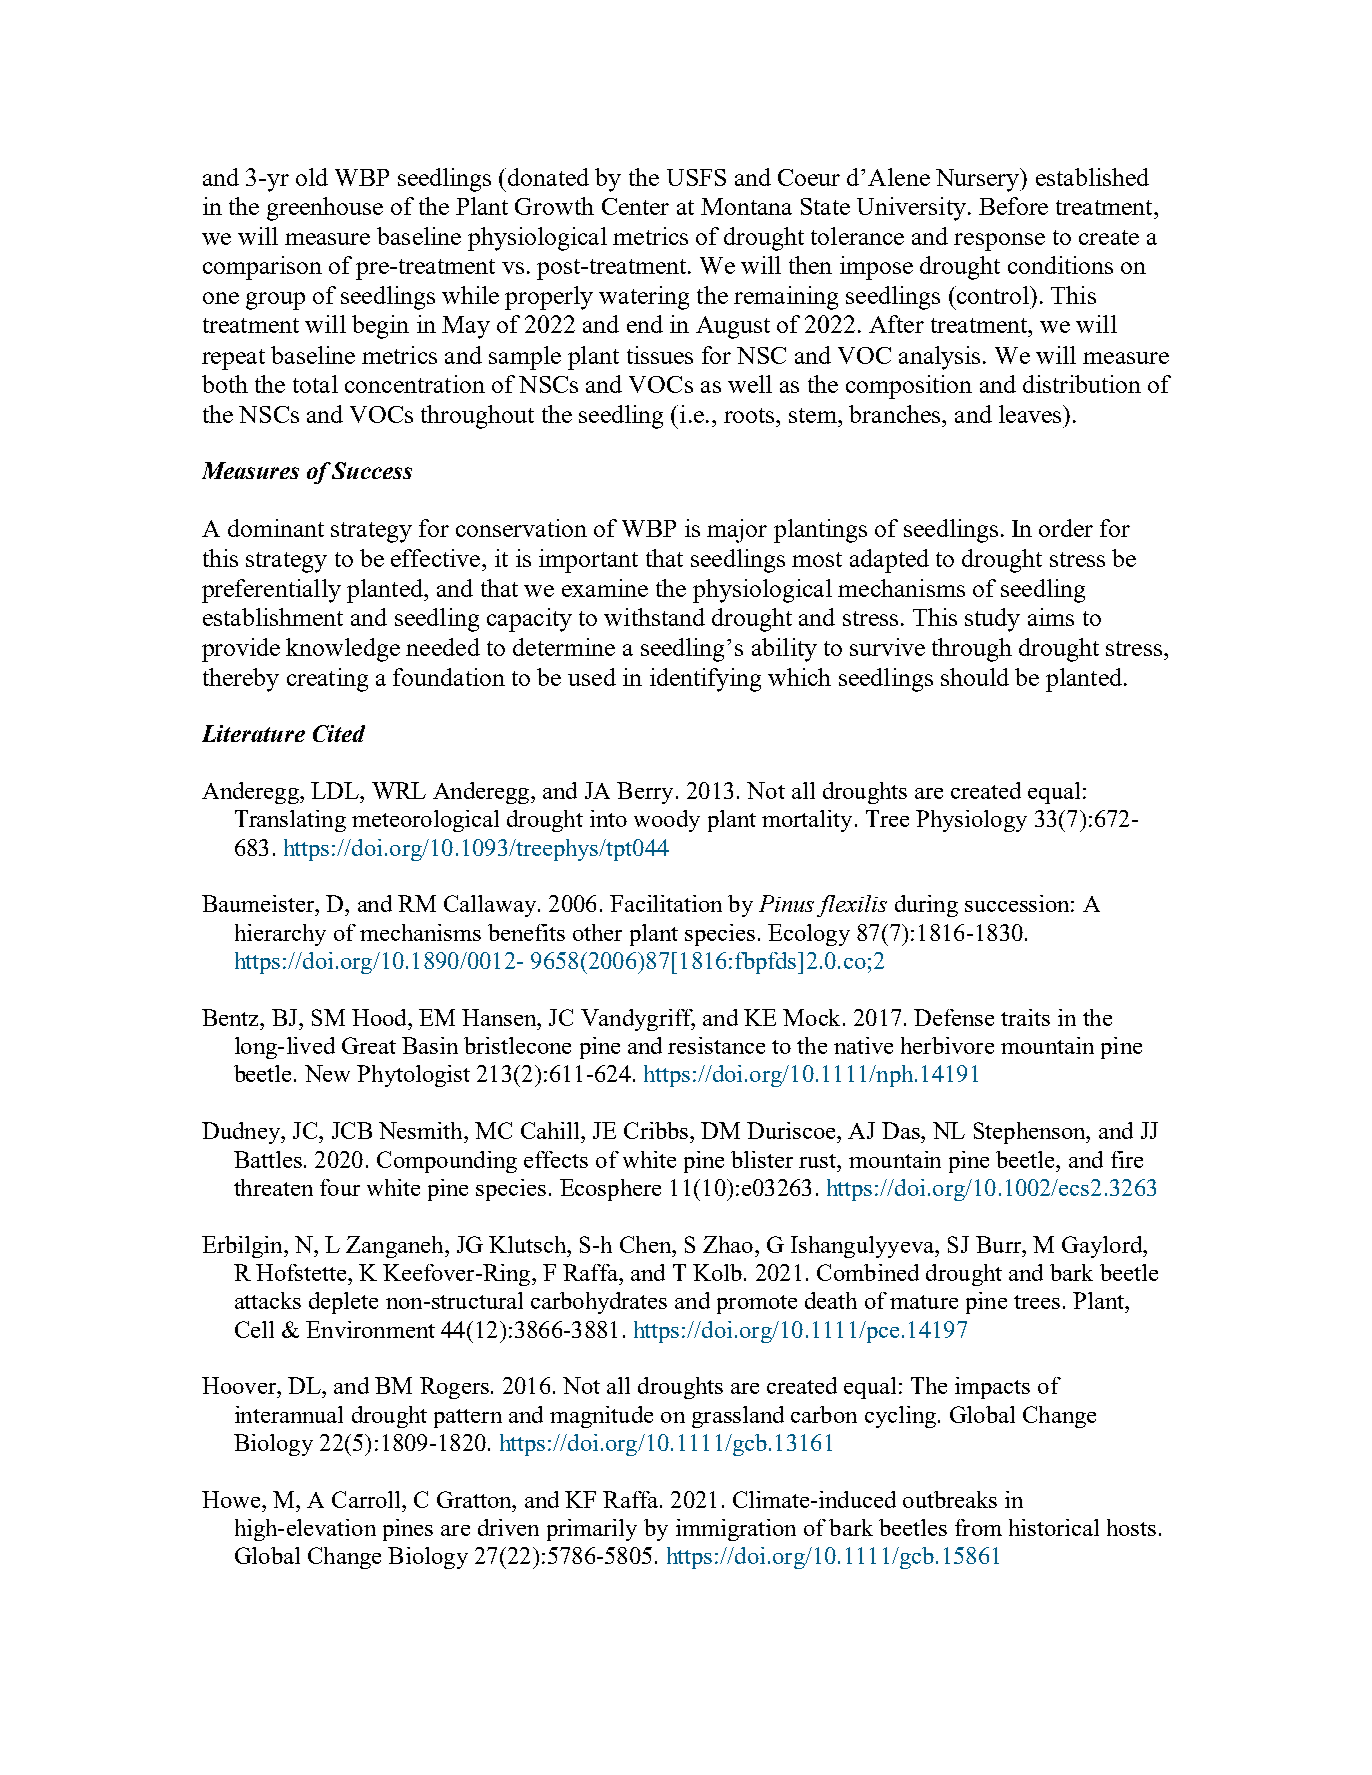  What do you see at coordinates (1013, 206) in the screenshot?
I see `Before` at bounding box center [1013, 206].
